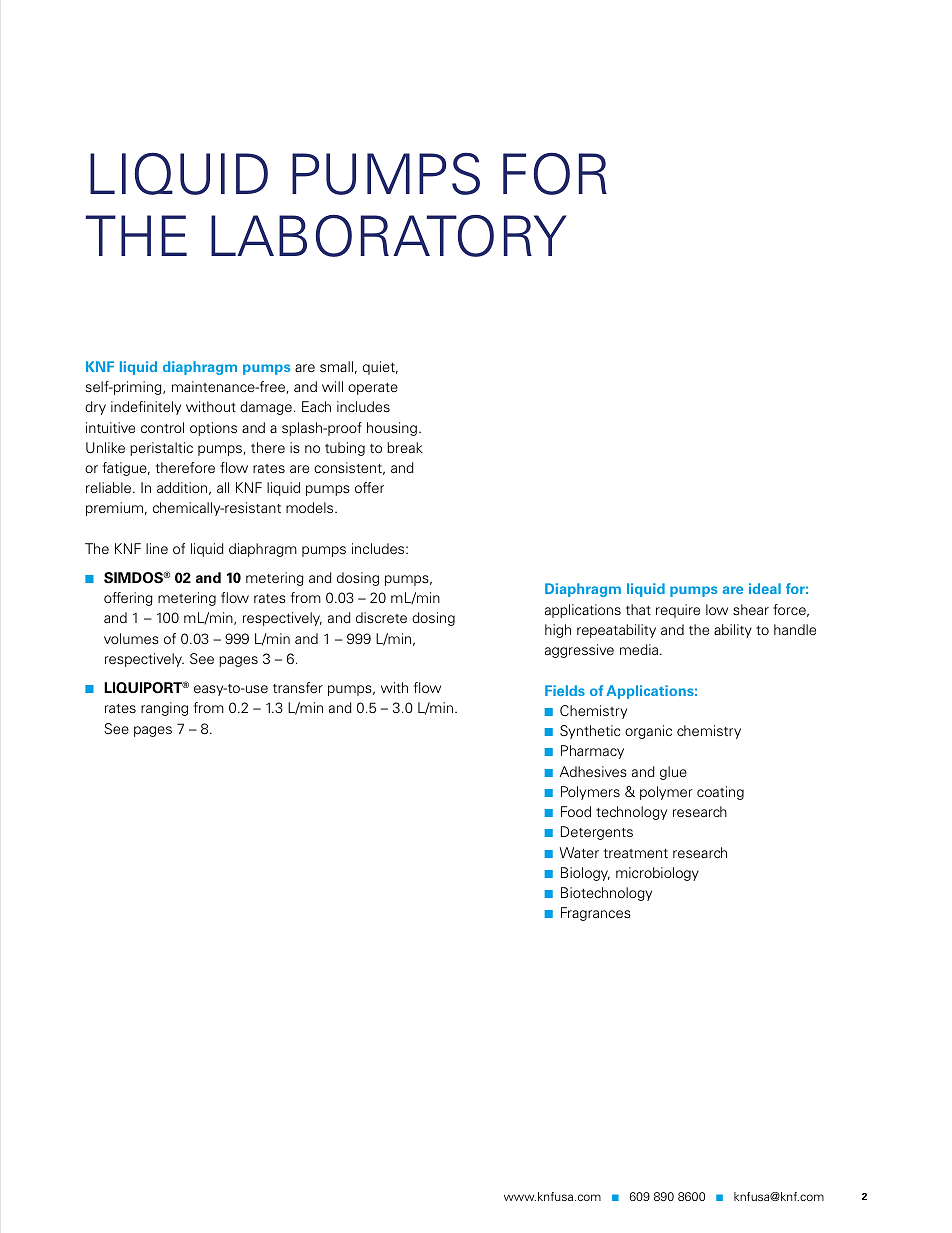 The width and height of the image is (952, 1233). Describe the element at coordinates (579, 852) in the image. I see `Water` at that location.
